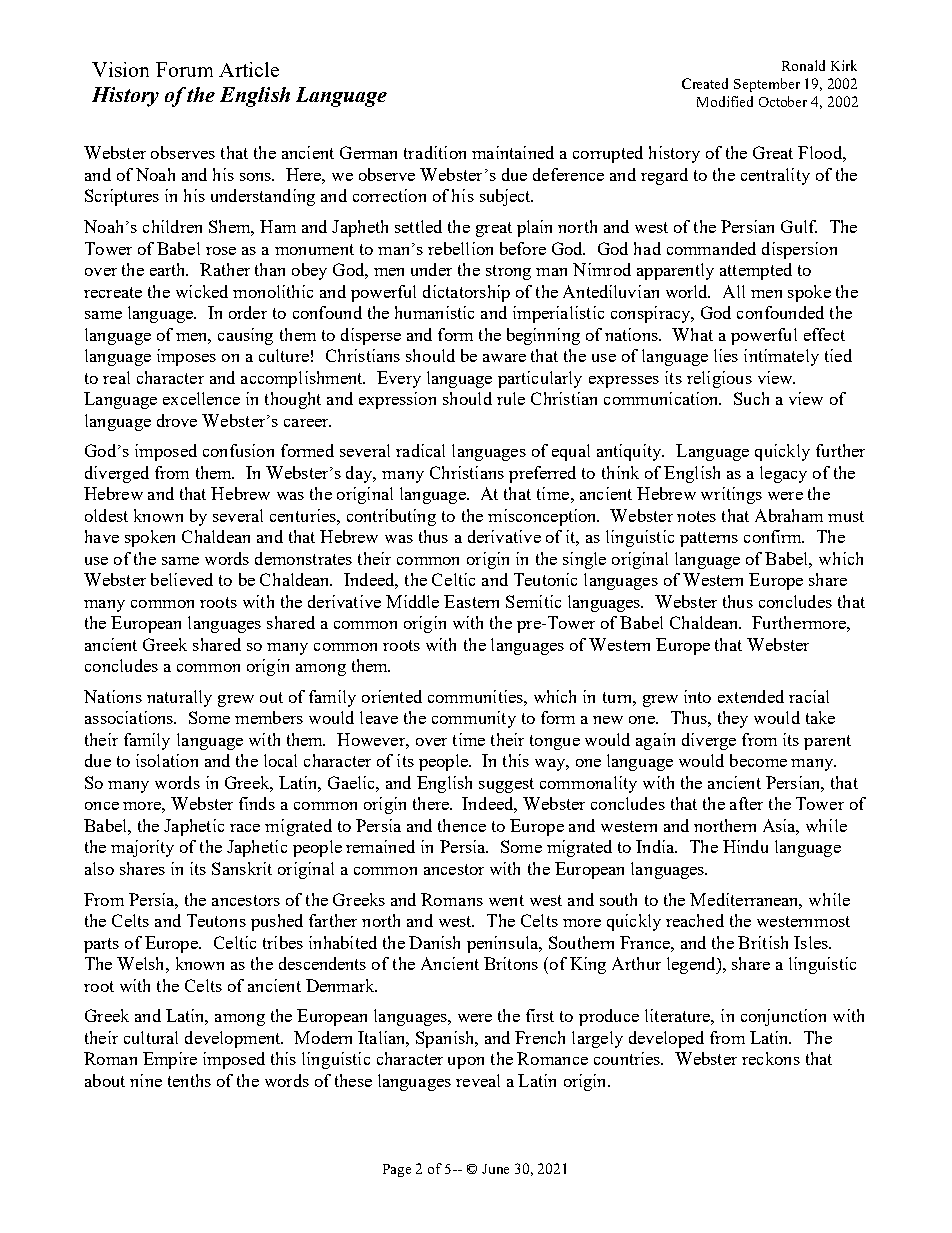  Describe the element at coordinates (189, 1080) in the page. I see `tenths` at that location.
